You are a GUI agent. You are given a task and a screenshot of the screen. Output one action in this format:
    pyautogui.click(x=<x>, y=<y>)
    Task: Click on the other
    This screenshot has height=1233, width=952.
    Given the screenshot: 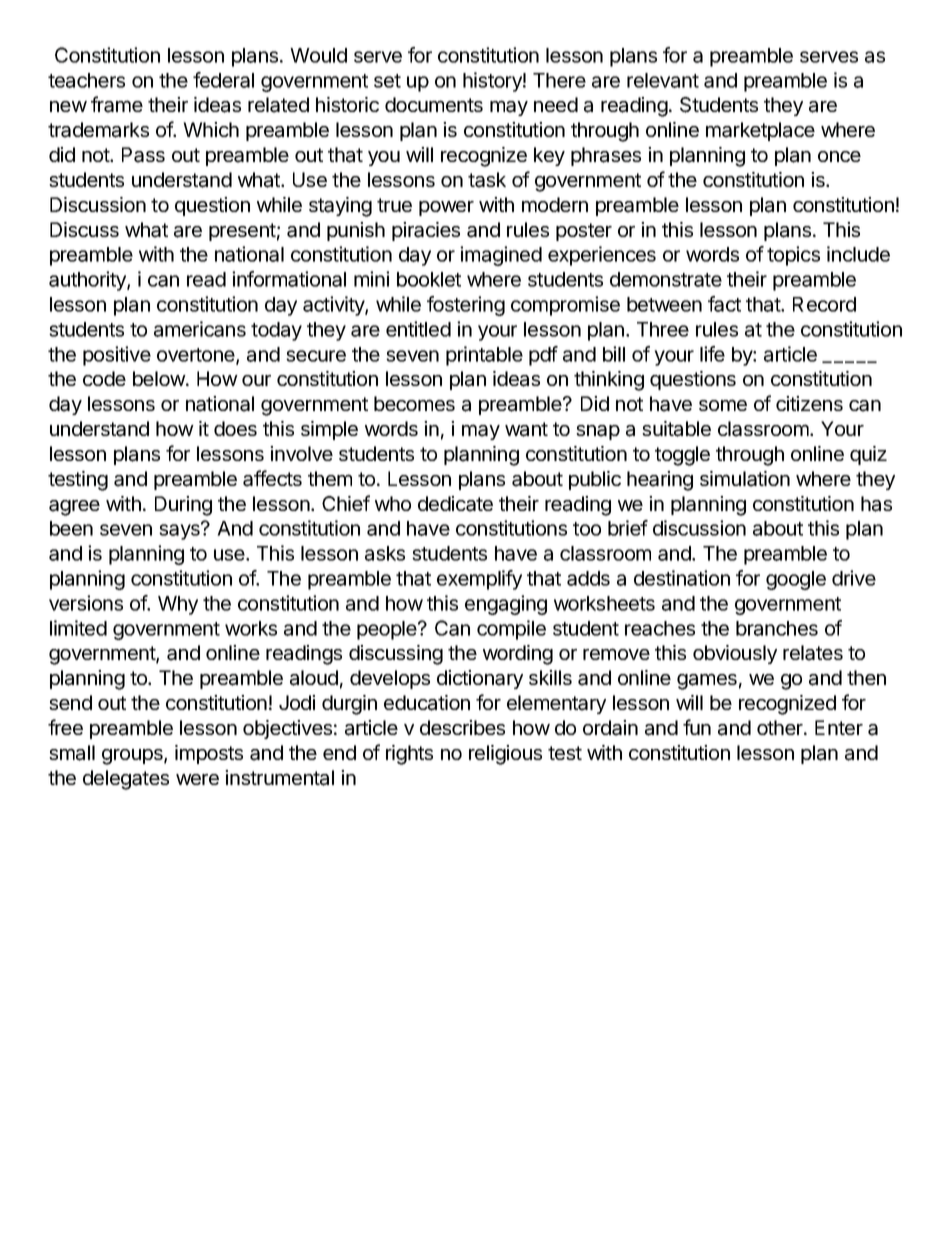 What is the action you would take?
    pyautogui.click(x=781, y=727)
